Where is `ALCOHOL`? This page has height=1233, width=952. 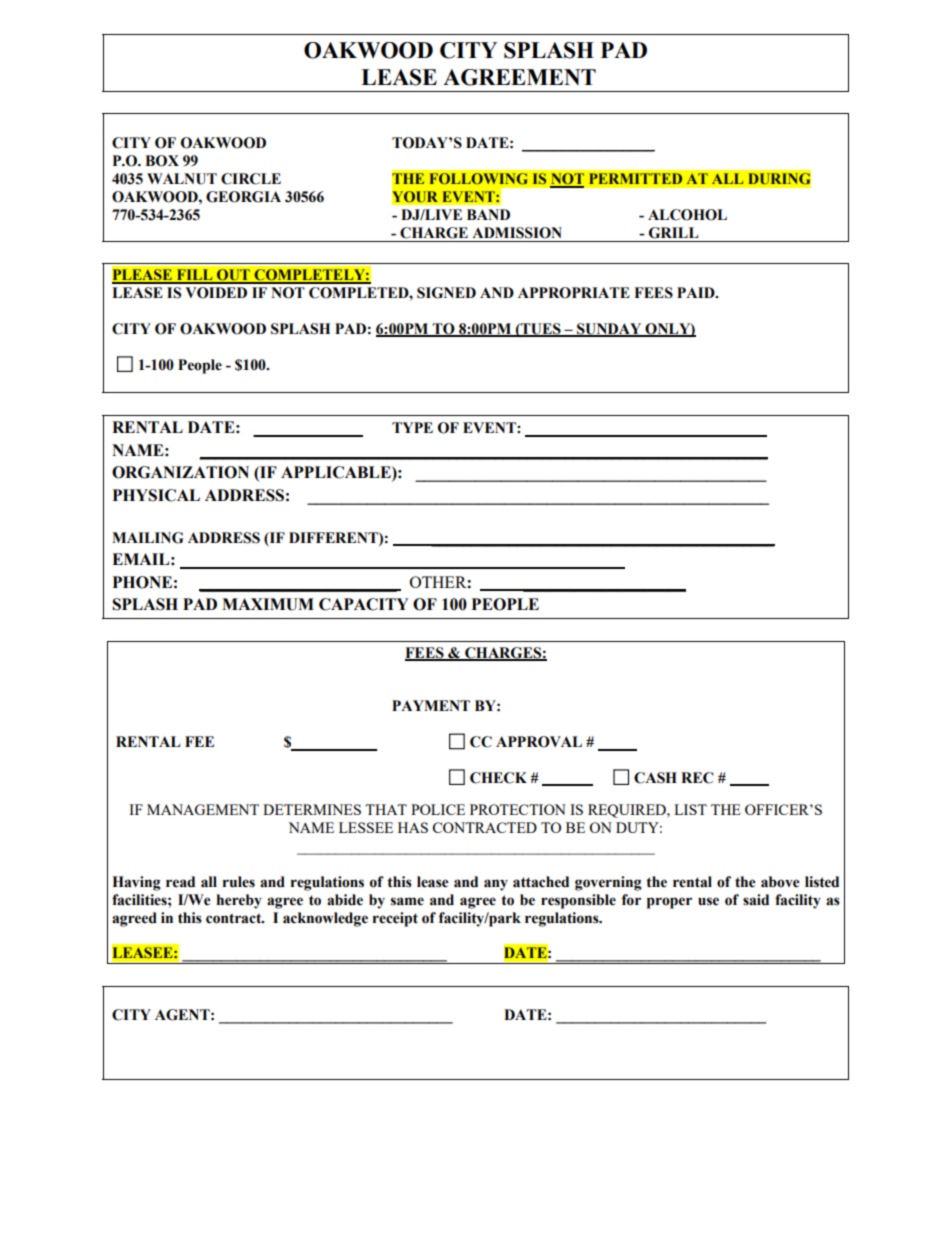
ALCOHOL is located at coordinates (687, 215).
